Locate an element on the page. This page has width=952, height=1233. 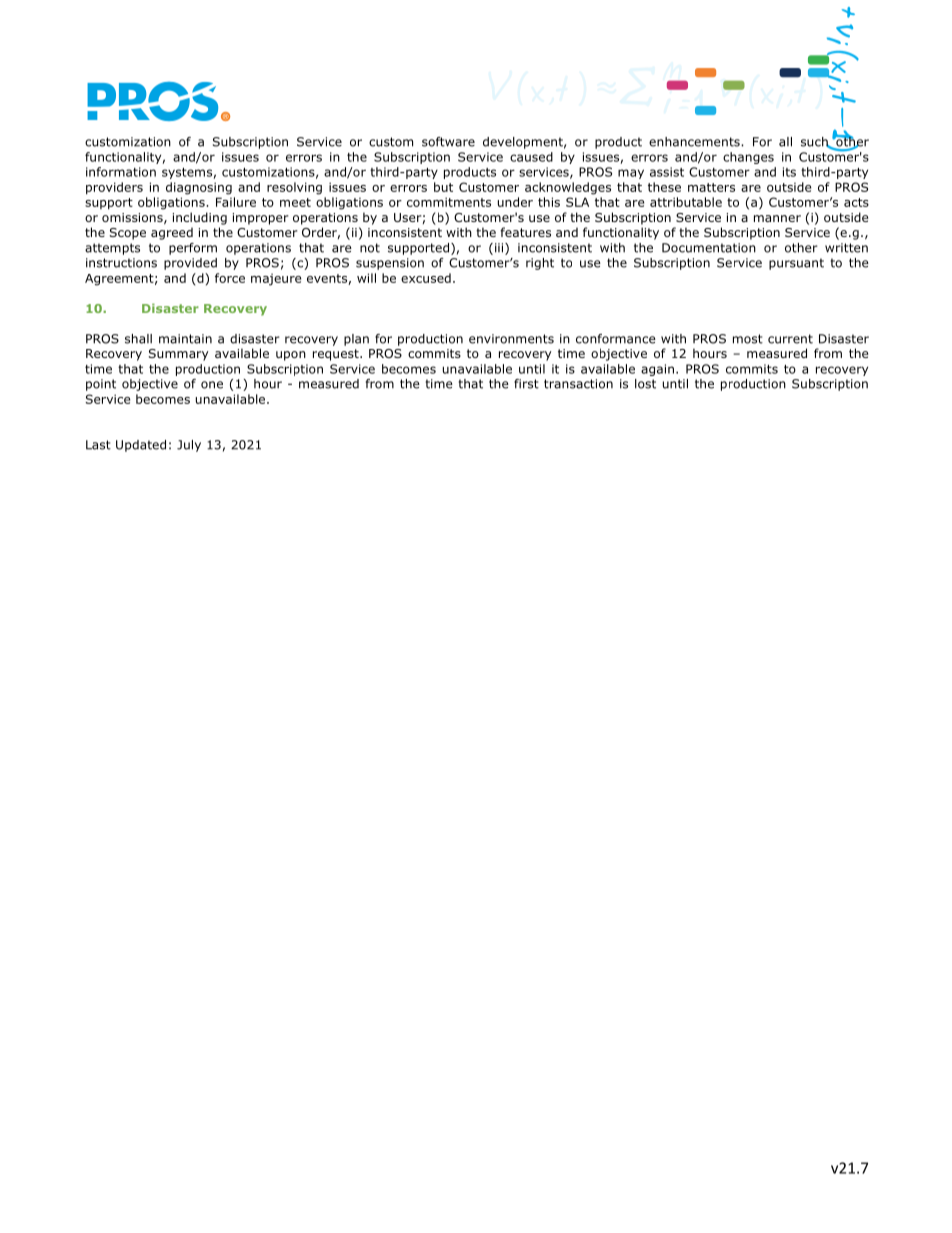
information is located at coordinates (121, 172).
